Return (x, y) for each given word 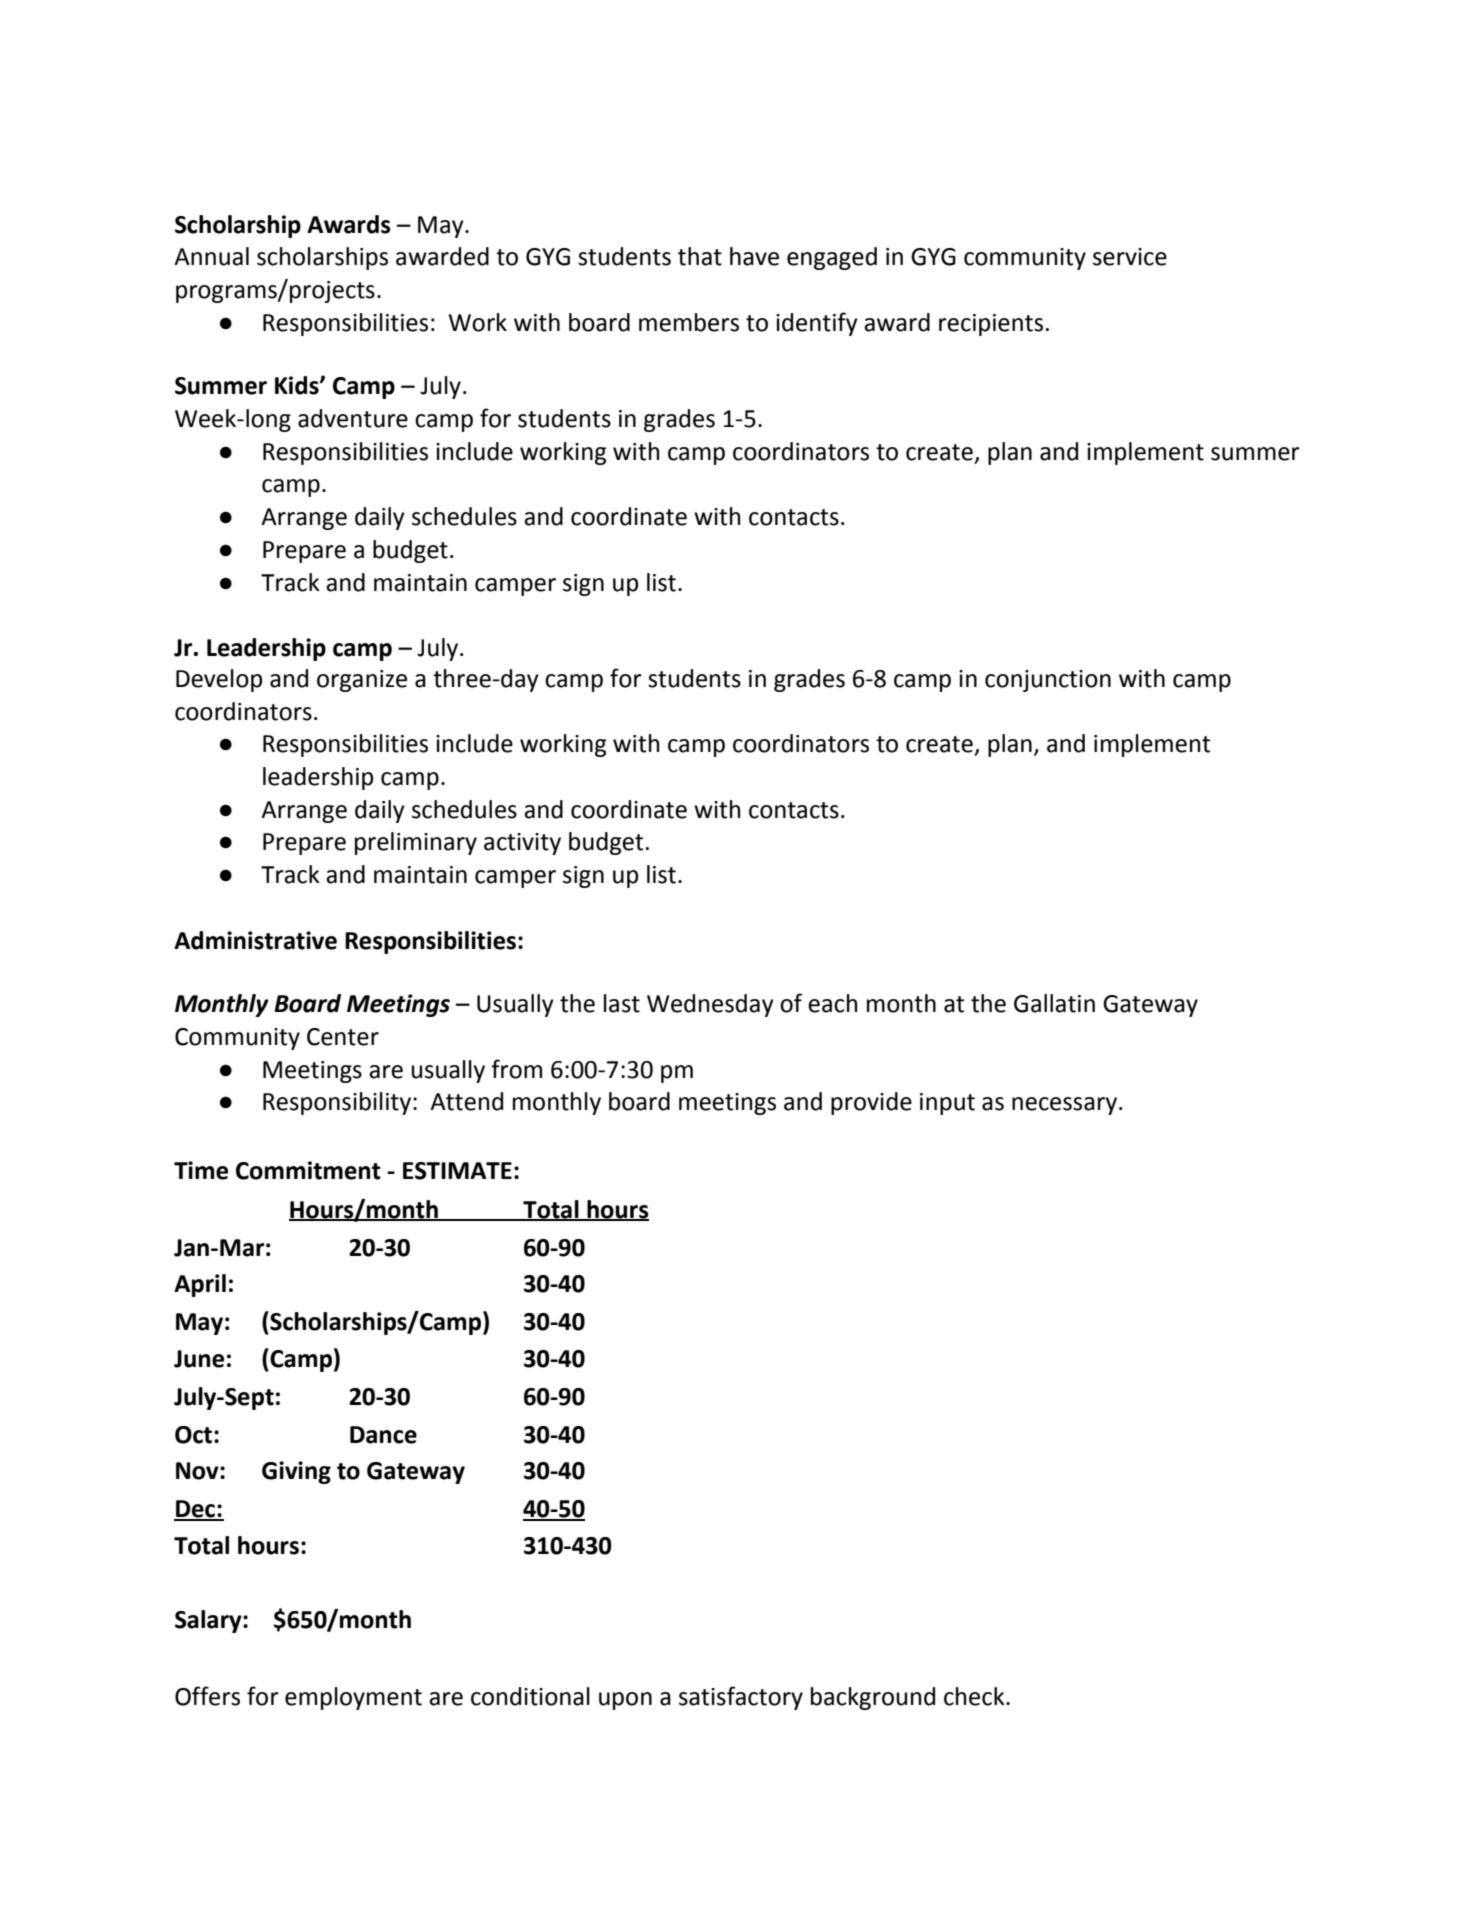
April (200, 1285)
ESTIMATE (457, 1171)
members (689, 322)
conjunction (1048, 681)
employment (353, 1698)
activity (522, 844)
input (947, 1104)
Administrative (255, 940)
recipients (991, 325)
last (622, 1003)
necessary (1064, 1106)
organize (362, 681)
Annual (211, 256)
